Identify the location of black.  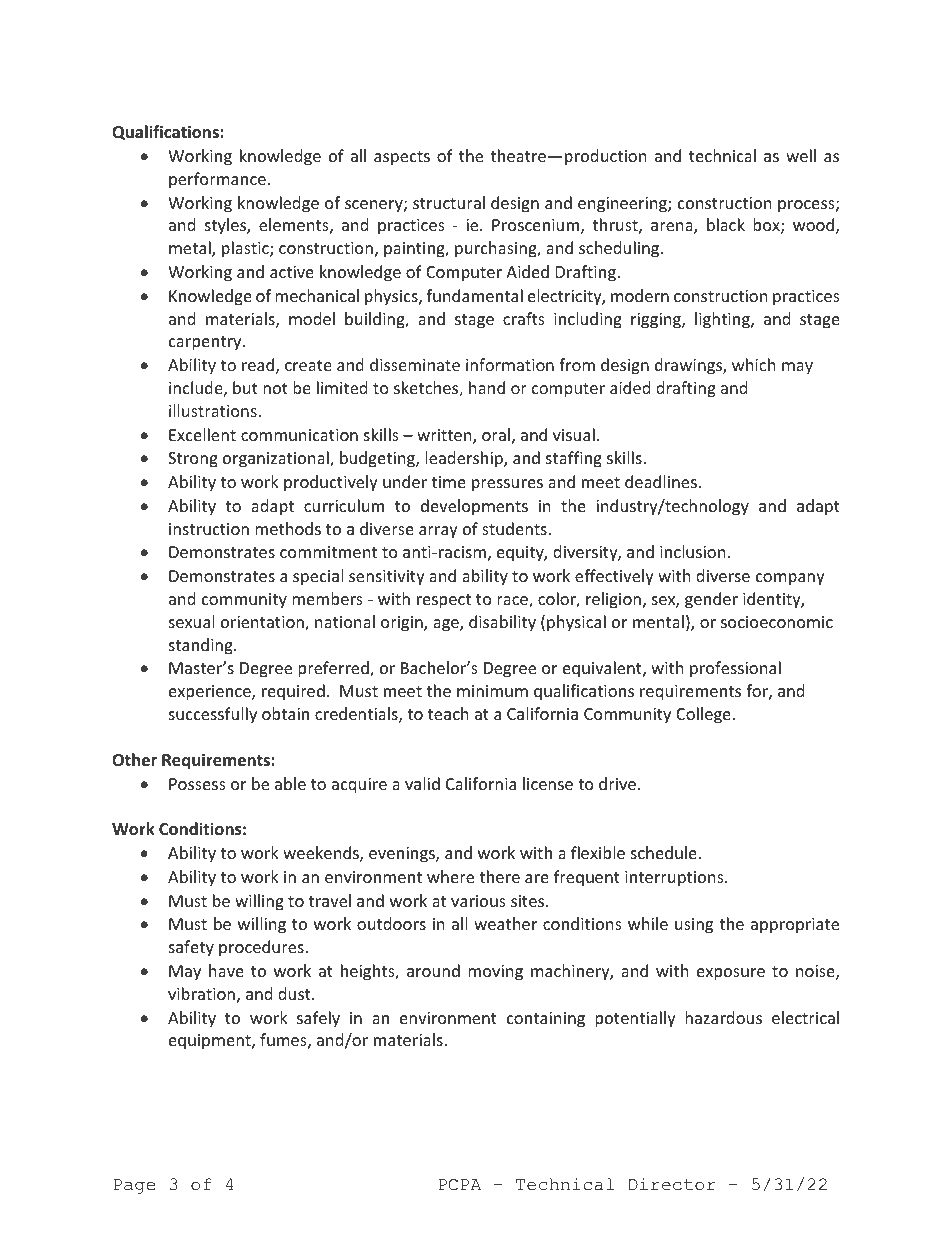
(726, 224).
